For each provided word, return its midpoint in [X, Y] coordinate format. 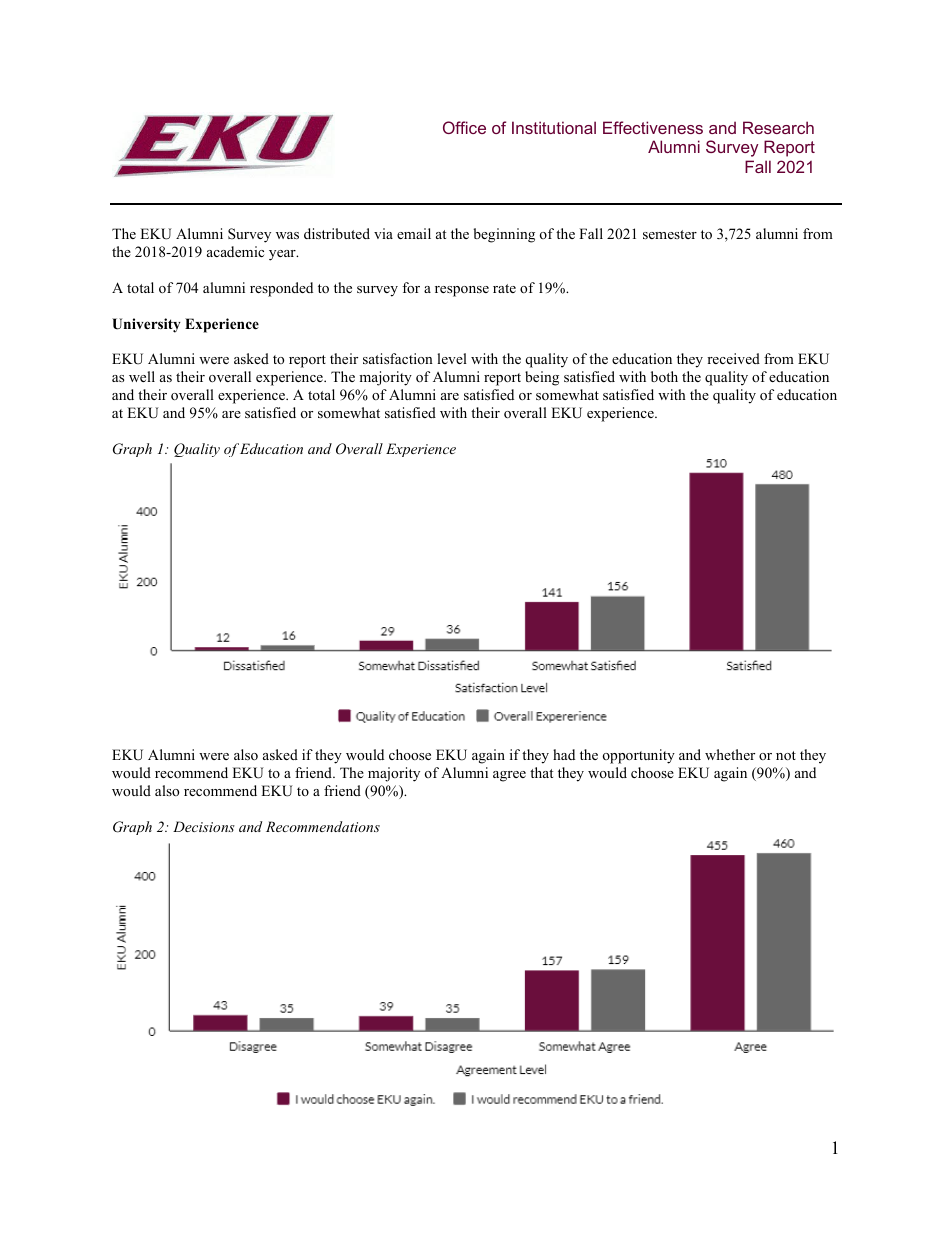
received [733, 358]
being [542, 378]
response [462, 291]
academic [235, 251]
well [142, 376]
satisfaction [398, 358]
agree [509, 776]
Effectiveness [653, 127]
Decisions [204, 826]
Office [464, 127]
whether [730, 754]
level [452, 358]
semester [670, 234]
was [287, 235]
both [664, 376]
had [564, 754]
